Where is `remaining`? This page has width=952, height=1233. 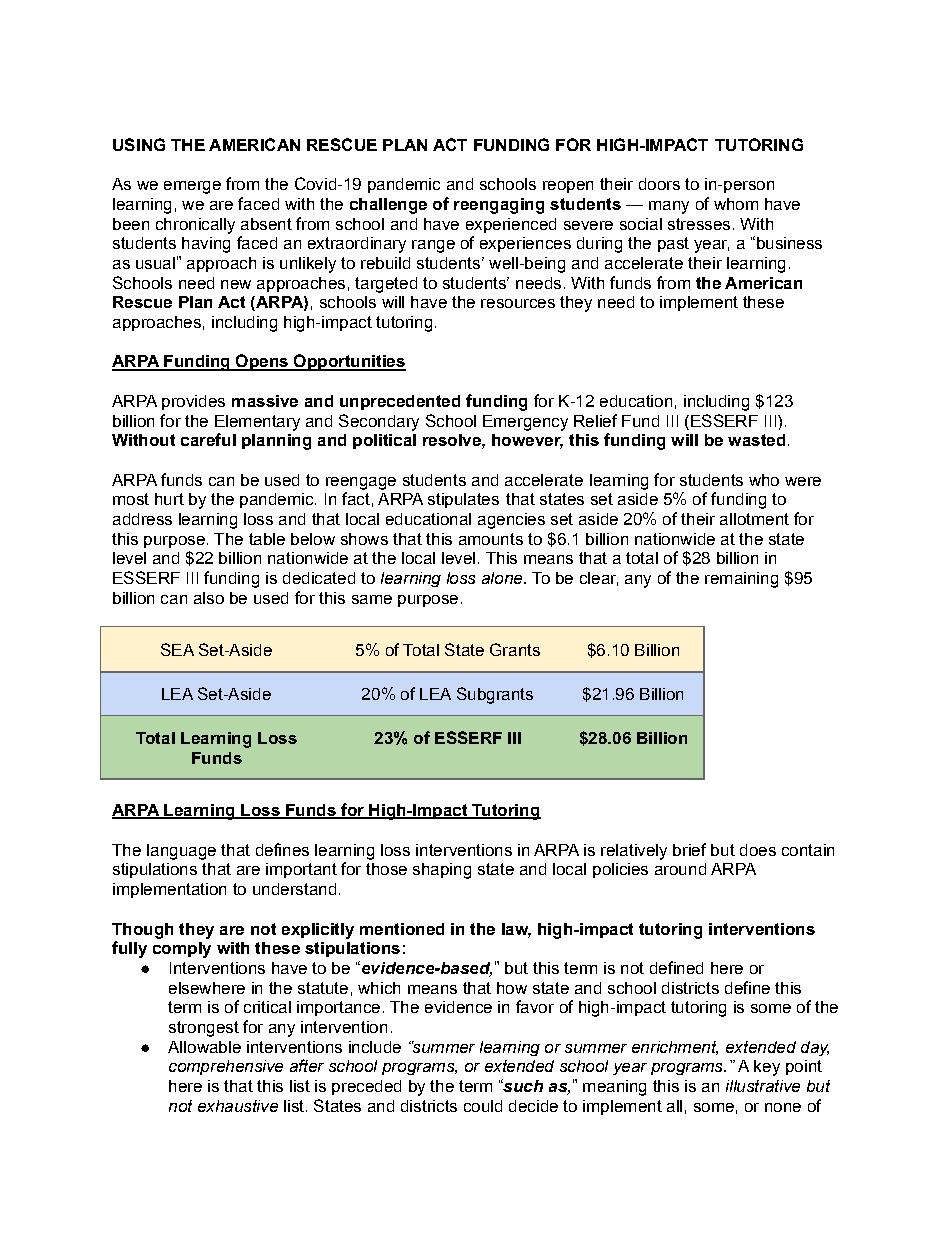
remaining is located at coordinates (741, 580).
